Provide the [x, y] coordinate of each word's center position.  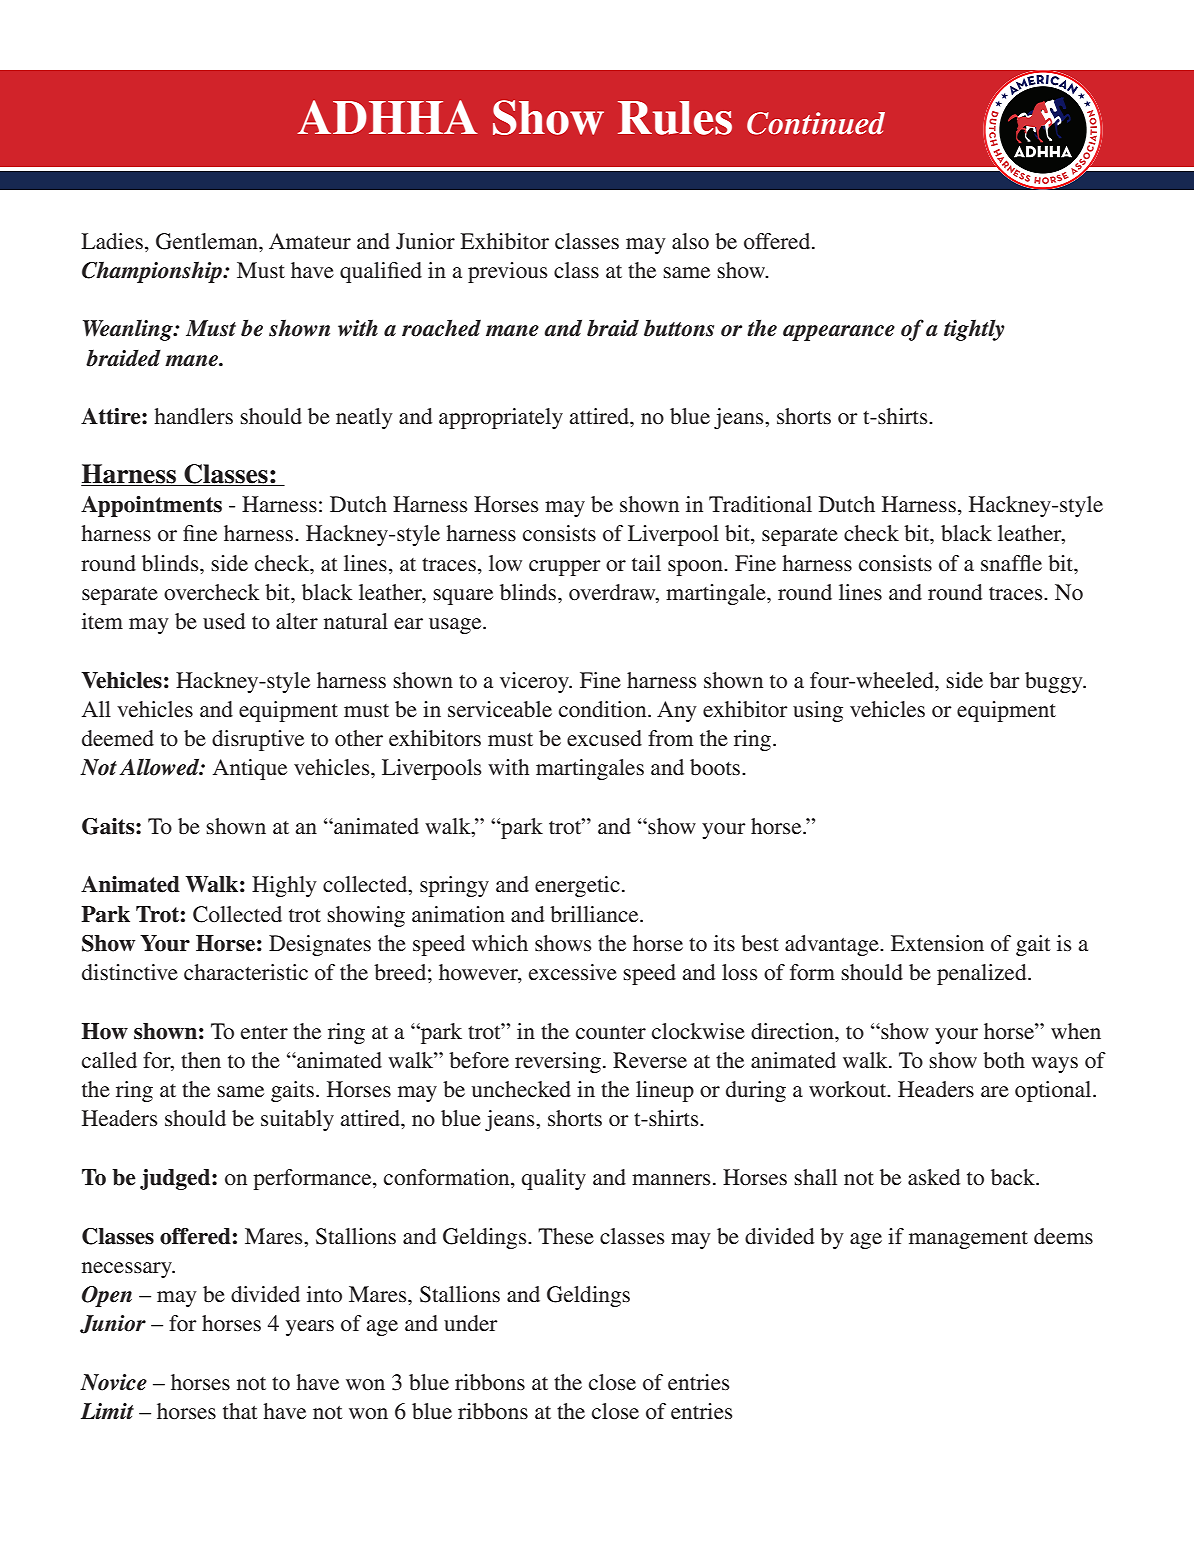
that [240, 1411]
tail [646, 563]
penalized [983, 974]
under [471, 1323]
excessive [573, 972]
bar [1004, 680]
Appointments [151, 506]
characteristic [246, 972]
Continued [816, 123]
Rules [675, 118]
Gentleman [208, 241]
